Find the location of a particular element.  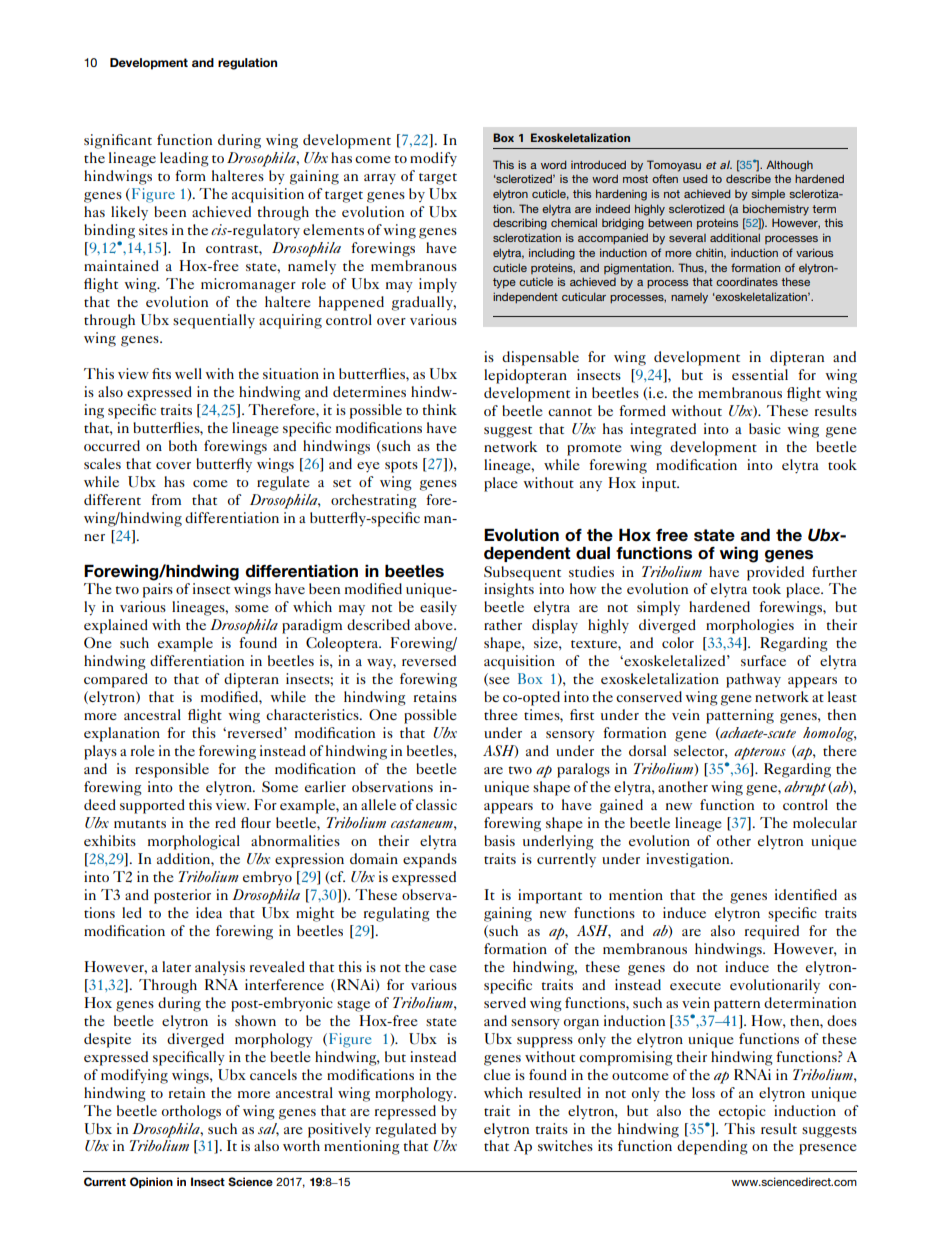

describing is located at coordinates (520, 224).
